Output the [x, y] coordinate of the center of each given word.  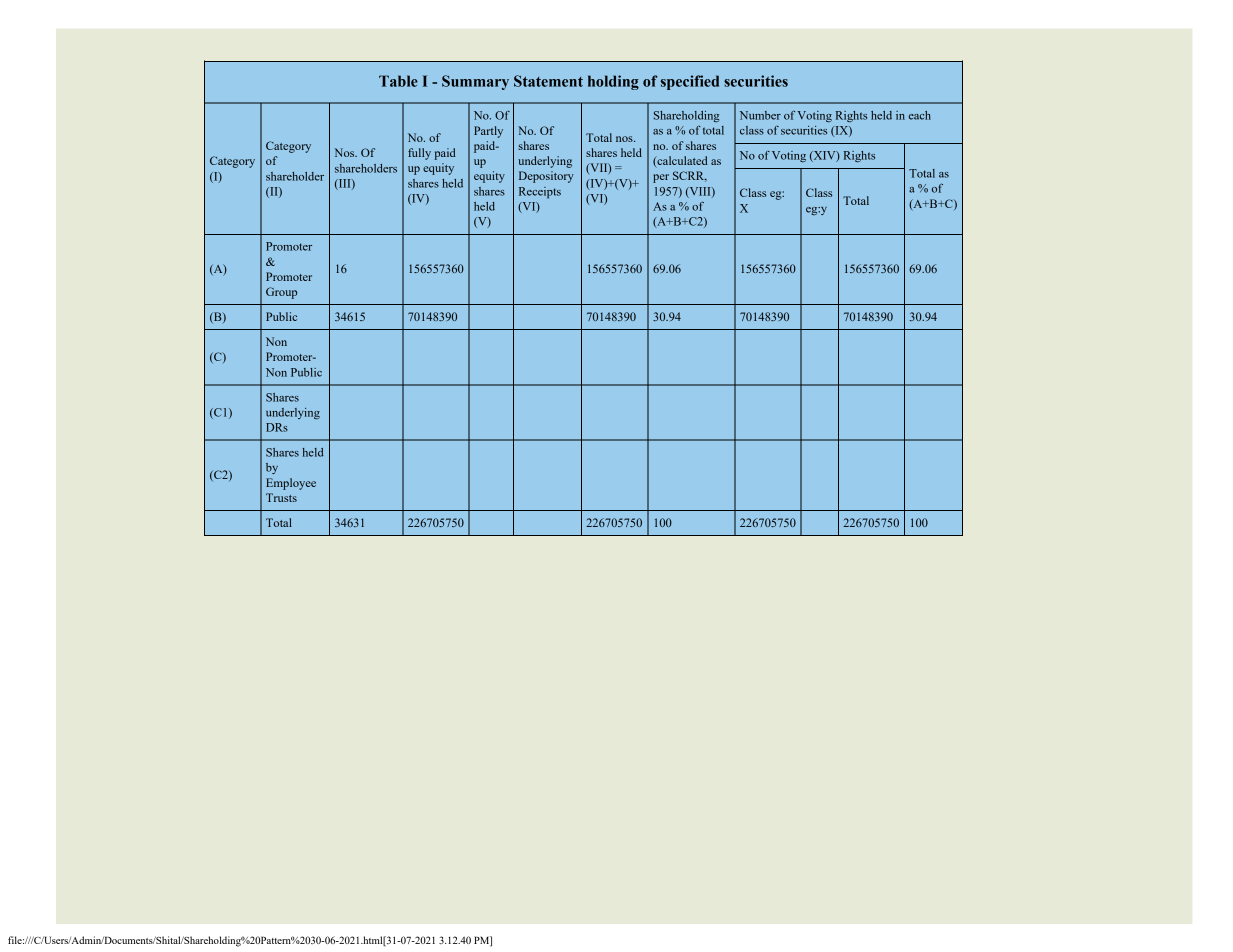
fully [419, 154]
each [920, 115]
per [661, 178]
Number [760, 115]
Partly [488, 132]
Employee [291, 484]
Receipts [540, 193]
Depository [546, 177]
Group [281, 293]
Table [398, 81]
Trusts [281, 497]
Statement [548, 81]
